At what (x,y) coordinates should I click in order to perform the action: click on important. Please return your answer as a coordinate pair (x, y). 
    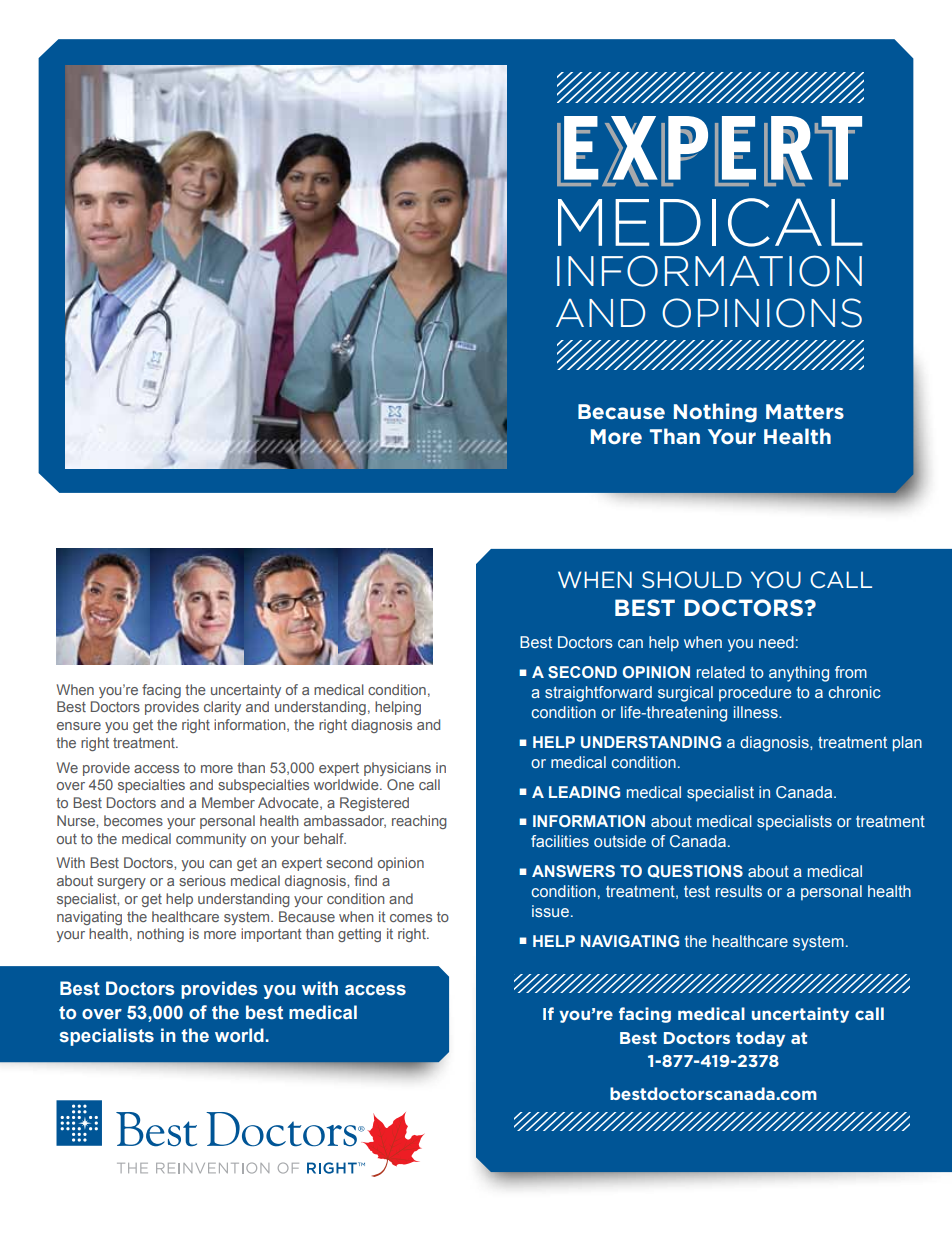
    Looking at the image, I should click on (271, 935).
